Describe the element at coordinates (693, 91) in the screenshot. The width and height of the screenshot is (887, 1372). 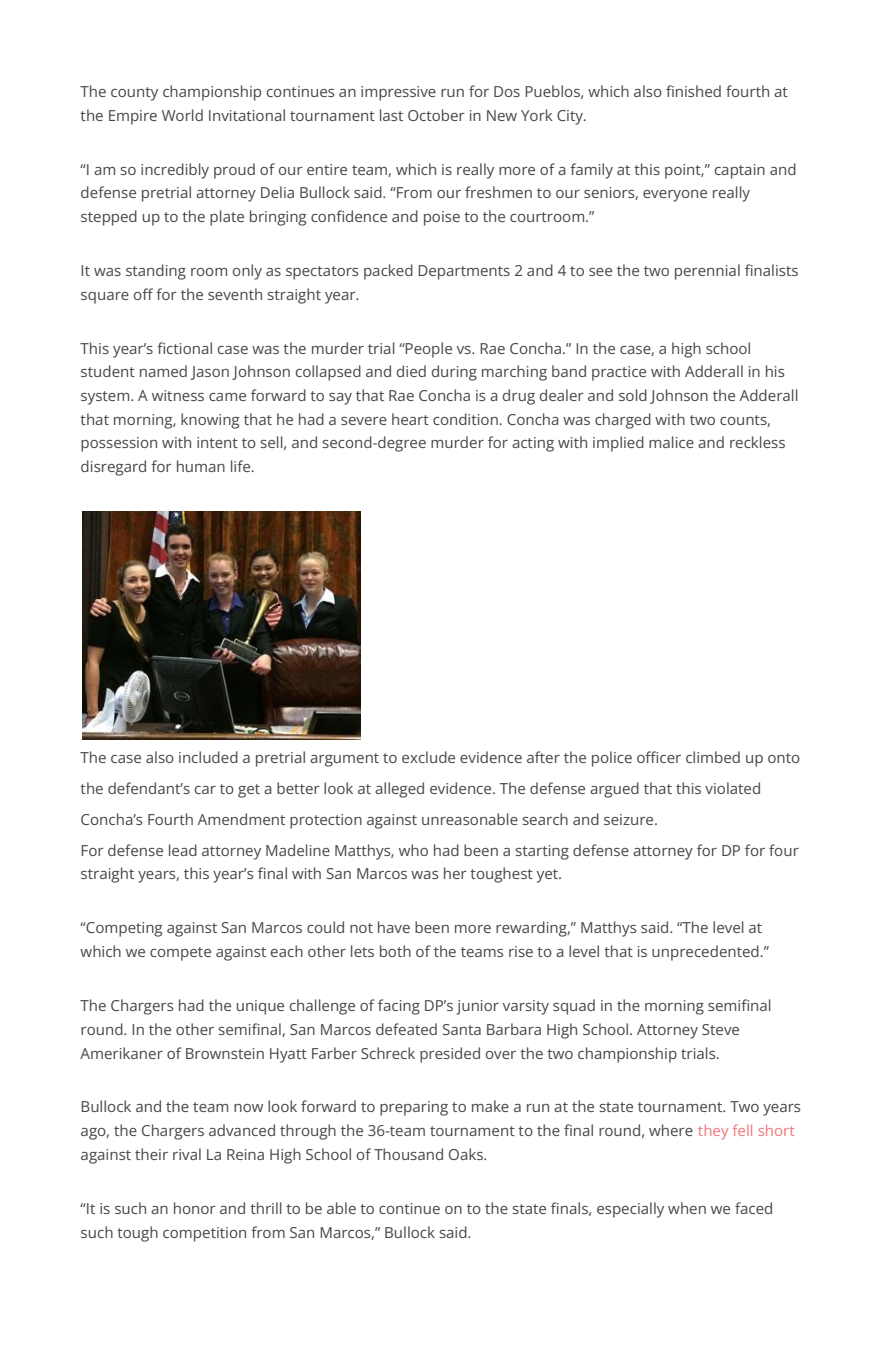
I see `finished` at that location.
